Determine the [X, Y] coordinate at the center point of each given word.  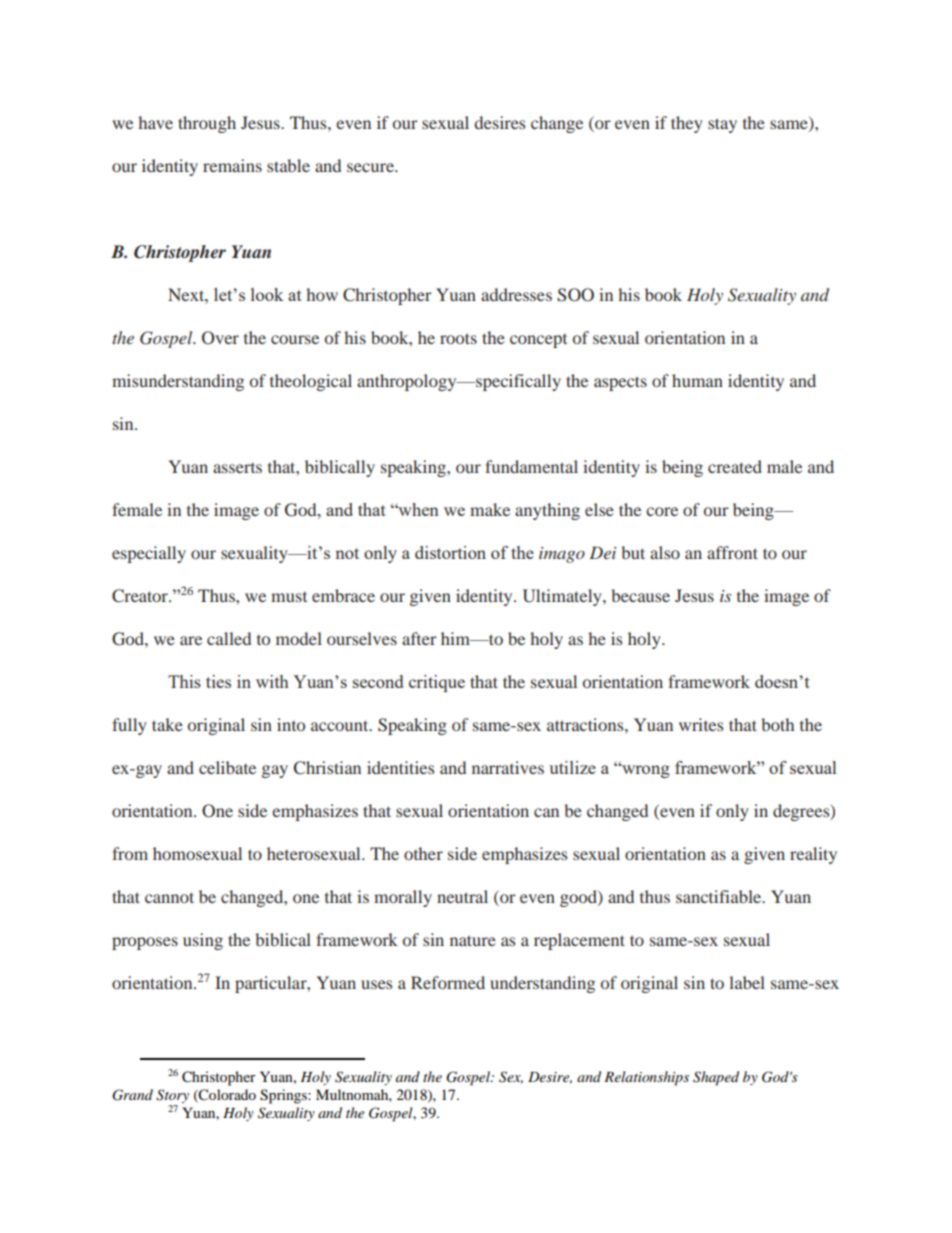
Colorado [226, 1095]
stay [722, 125]
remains [232, 165]
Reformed [448, 982]
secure [371, 167]
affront [732, 552]
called [229, 638]
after [419, 638]
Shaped [716, 1078]
